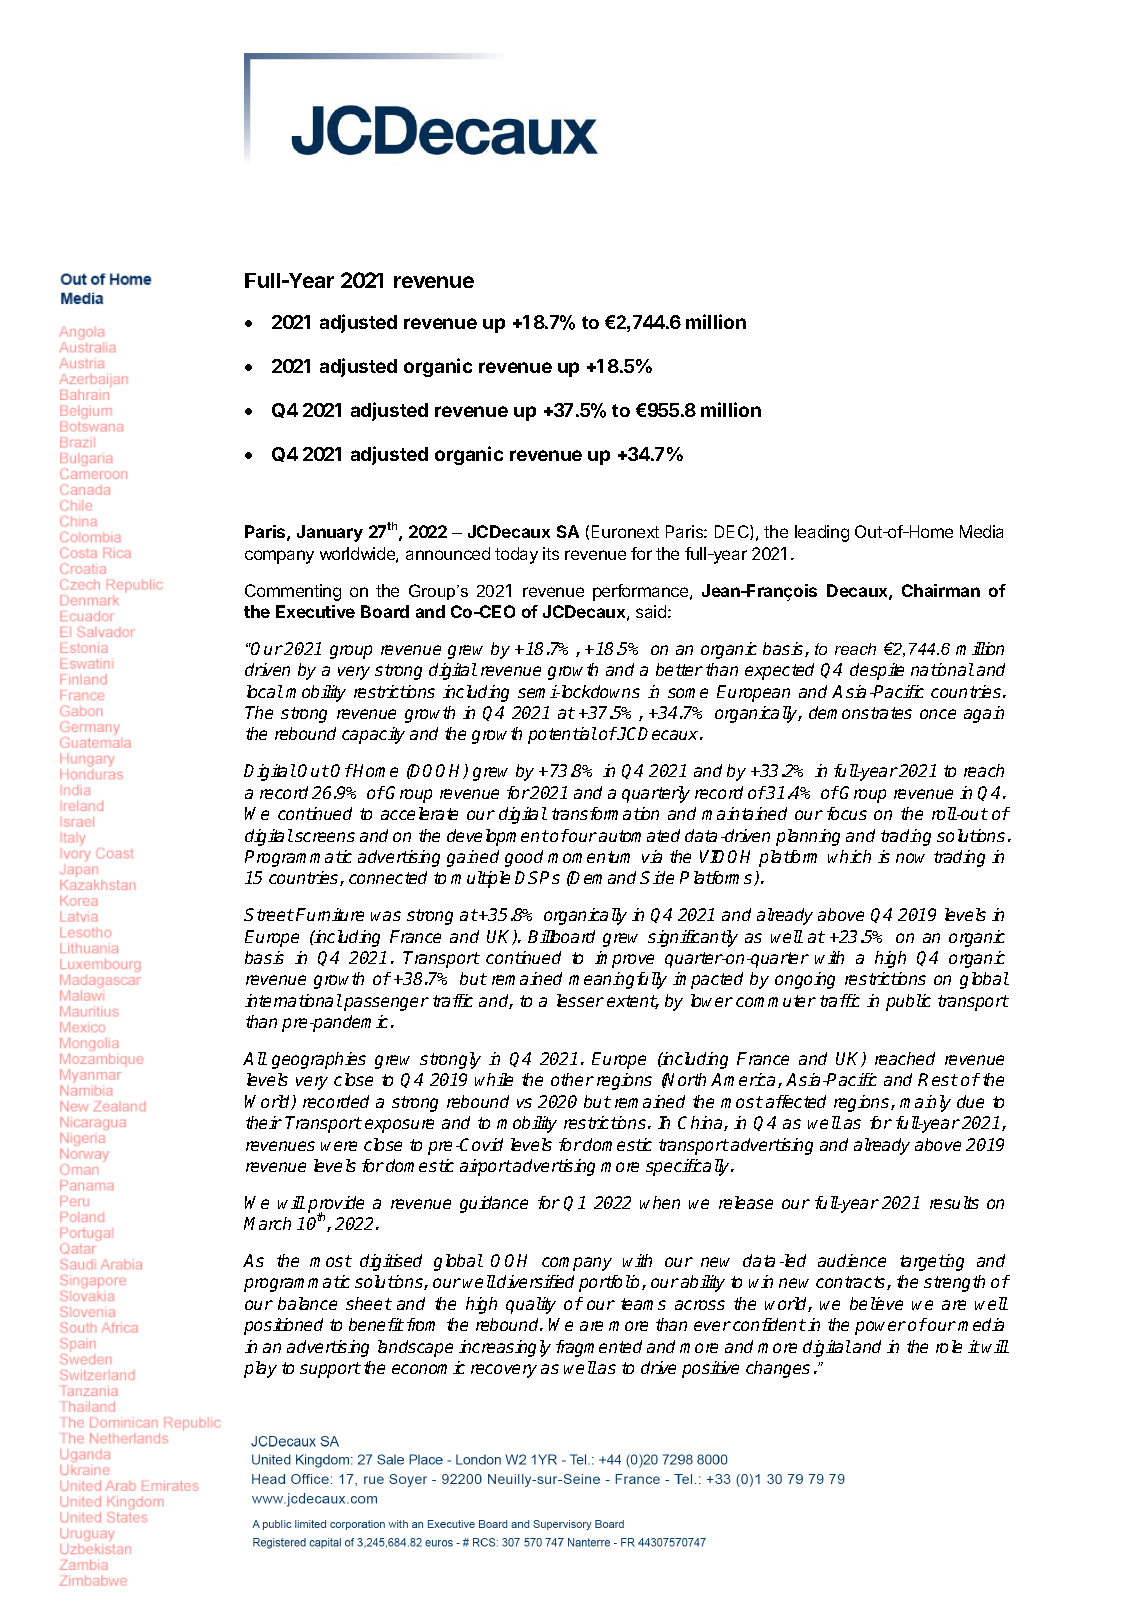 This screenshot has height=1614, width=1141. Describe the element at coordinates (880, 1328) in the screenshot. I see `power` at that location.
